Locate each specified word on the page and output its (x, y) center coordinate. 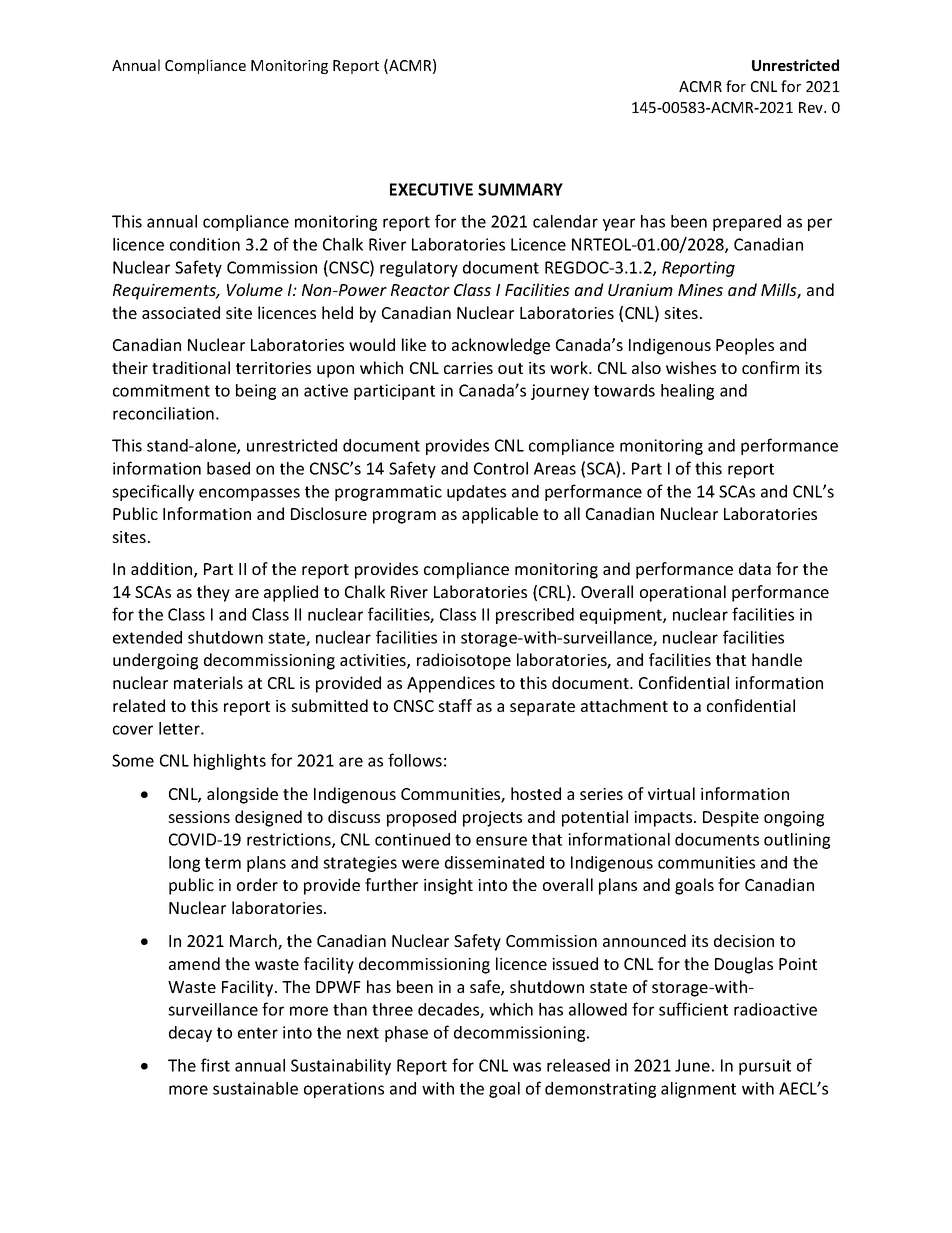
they (213, 593)
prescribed (535, 616)
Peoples (745, 346)
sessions (199, 817)
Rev (812, 107)
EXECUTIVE (431, 189)
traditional (191, 367)
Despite (731, 819)
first (215, 1065)
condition (205, 244)
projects (492, 819)
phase (406, 1034)
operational (683, 593)
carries (468, 368)
